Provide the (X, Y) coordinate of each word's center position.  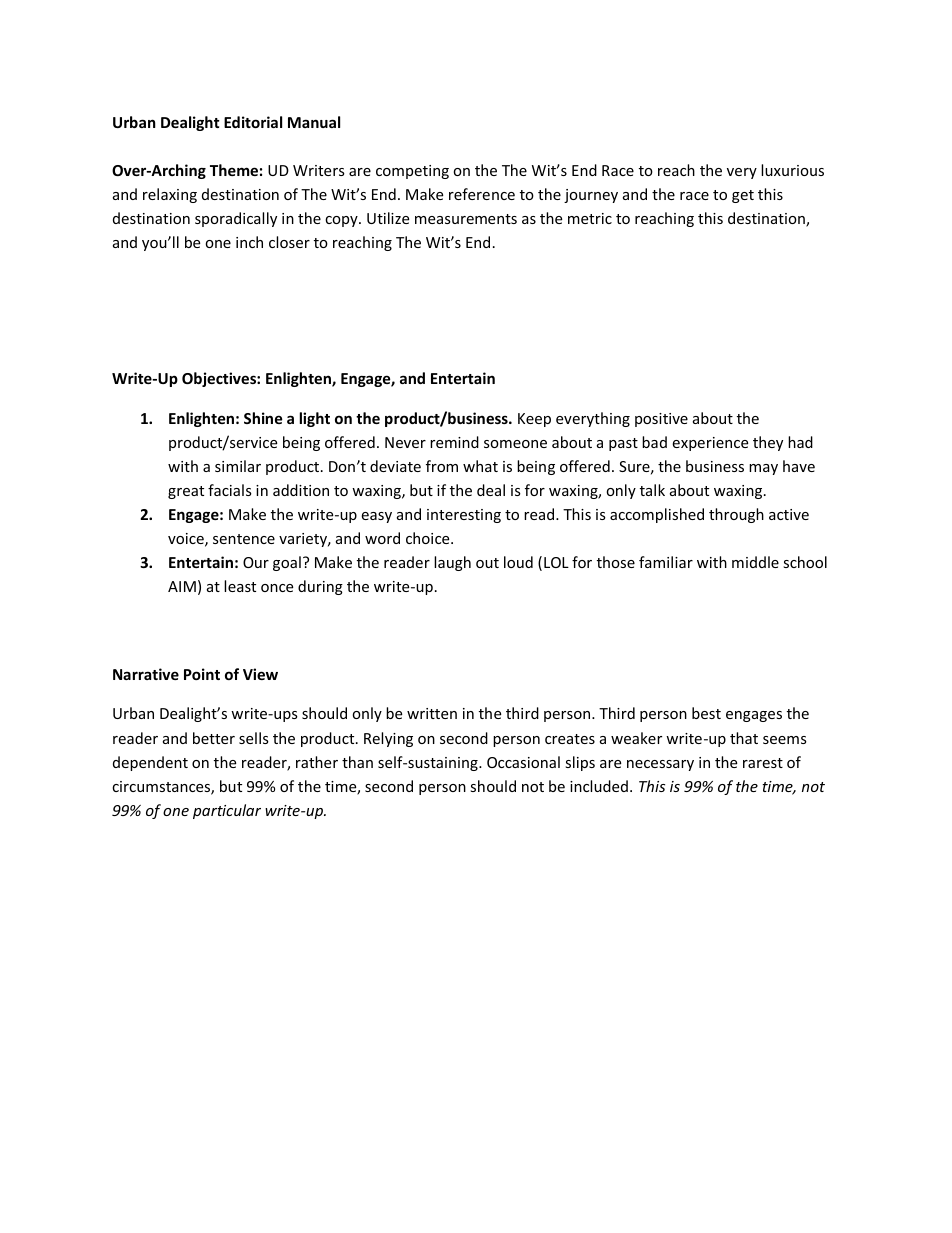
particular (227, 811)
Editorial (253, 122)
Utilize (388, 218)
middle (755, 562)
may (763, 469)
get (743, 196)
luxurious (792, 170)
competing (412, 172)
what (480, 466)
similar (238, 466)
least (240, 586)
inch (249, 242)
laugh (452, 563)
